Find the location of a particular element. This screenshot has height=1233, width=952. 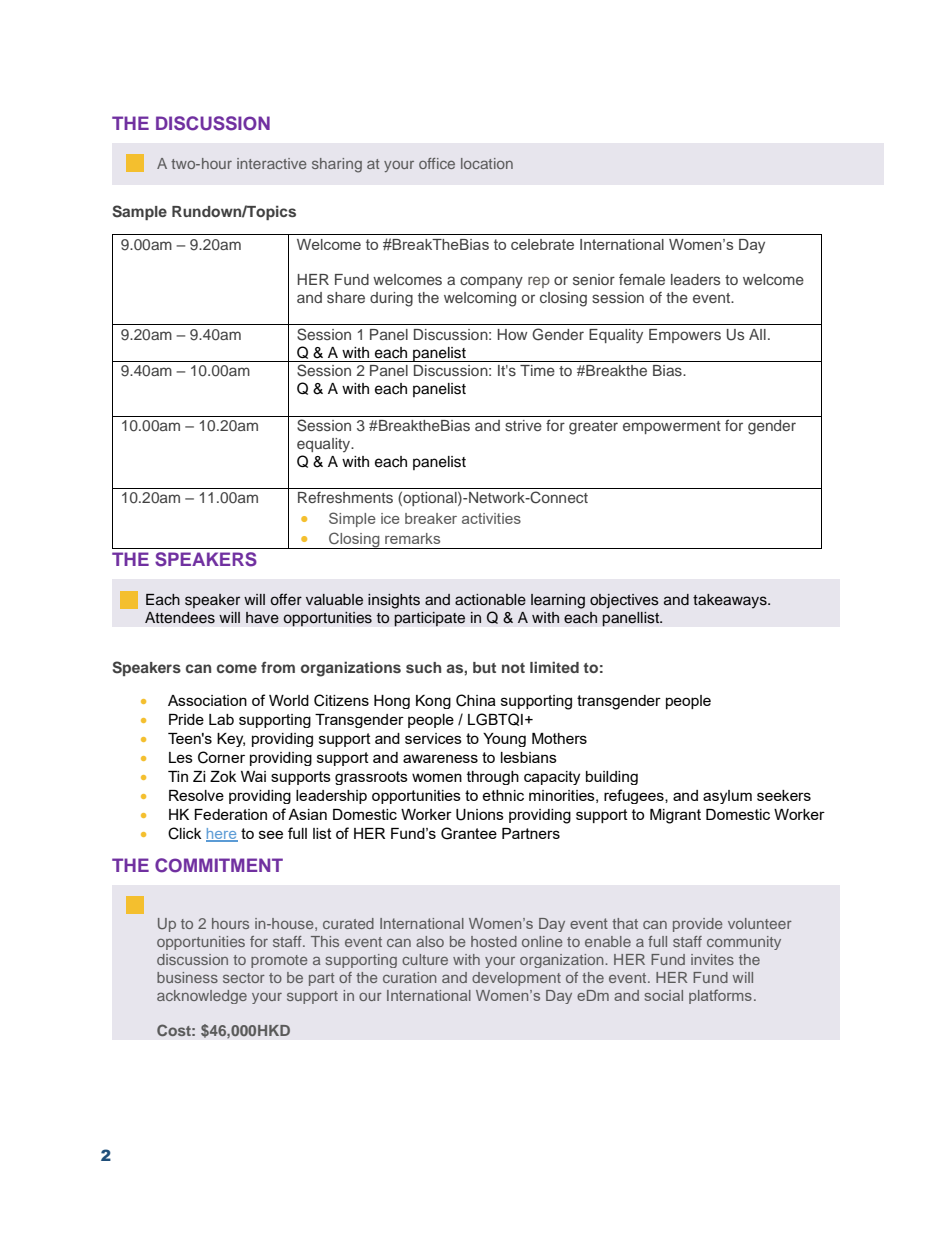

sector is located at coordinates (244, 978).
